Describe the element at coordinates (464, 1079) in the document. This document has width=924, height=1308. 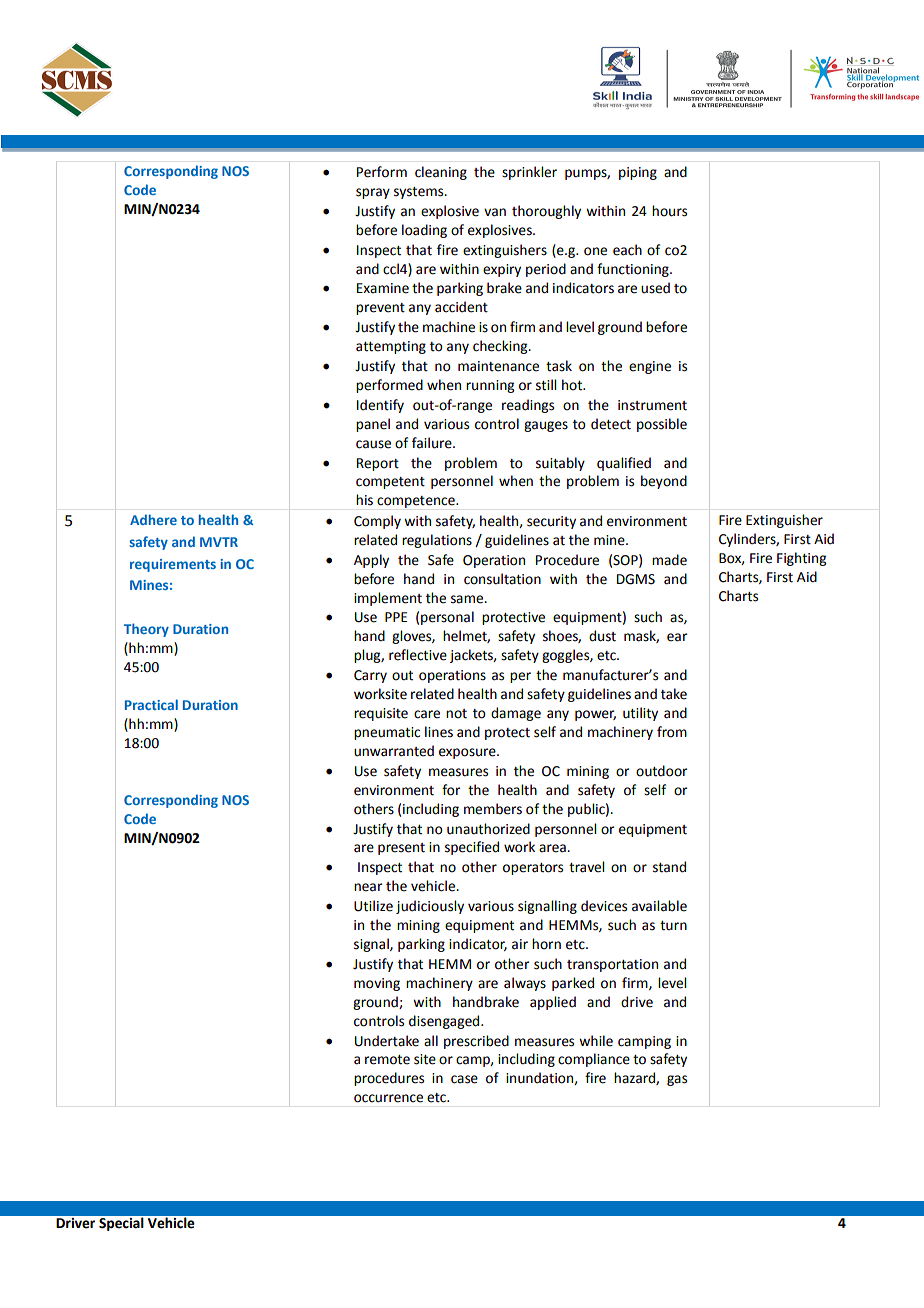
I see `case` at that location.
